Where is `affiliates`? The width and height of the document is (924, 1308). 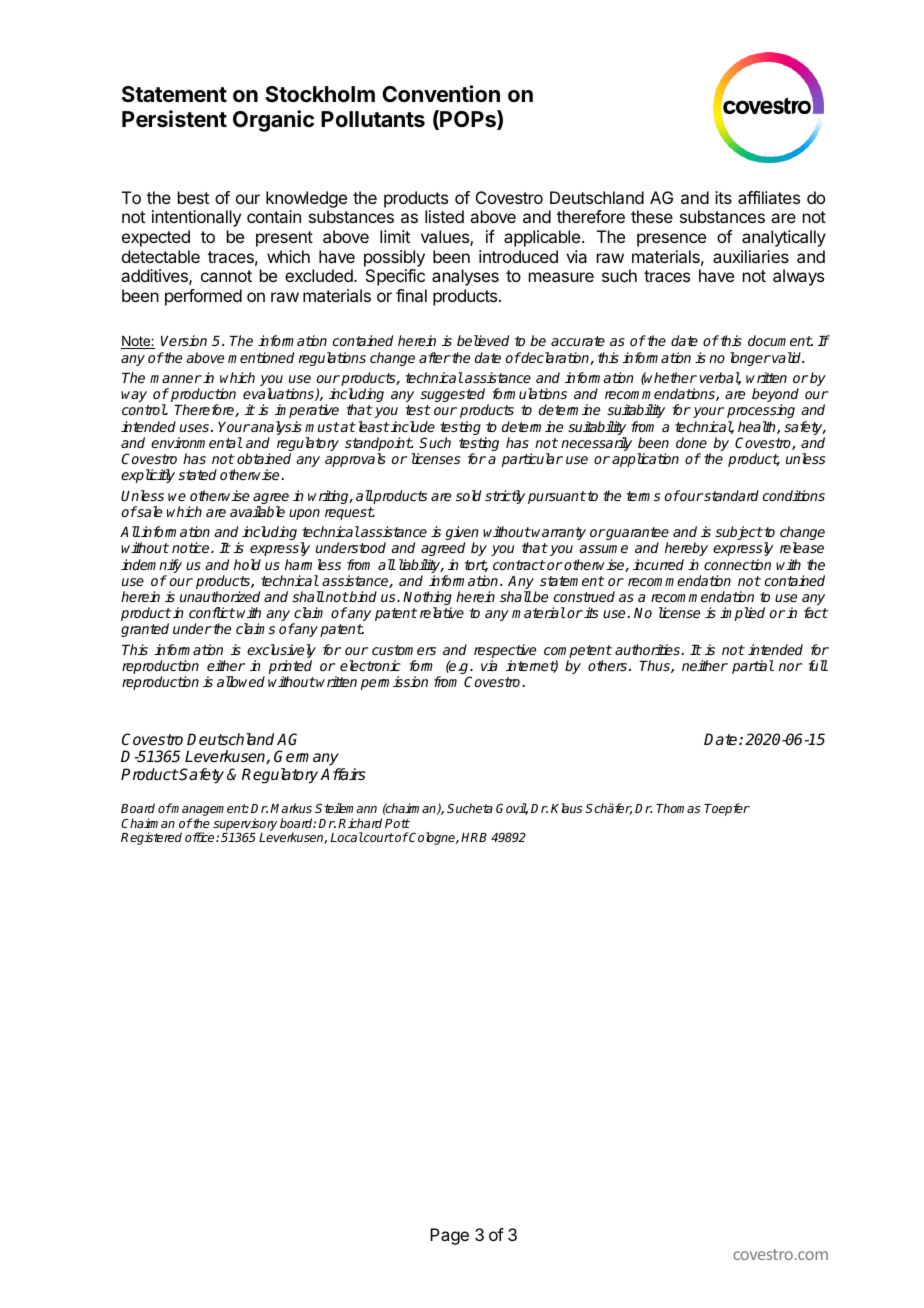 affiliates is located at coordinates (769, 197).
